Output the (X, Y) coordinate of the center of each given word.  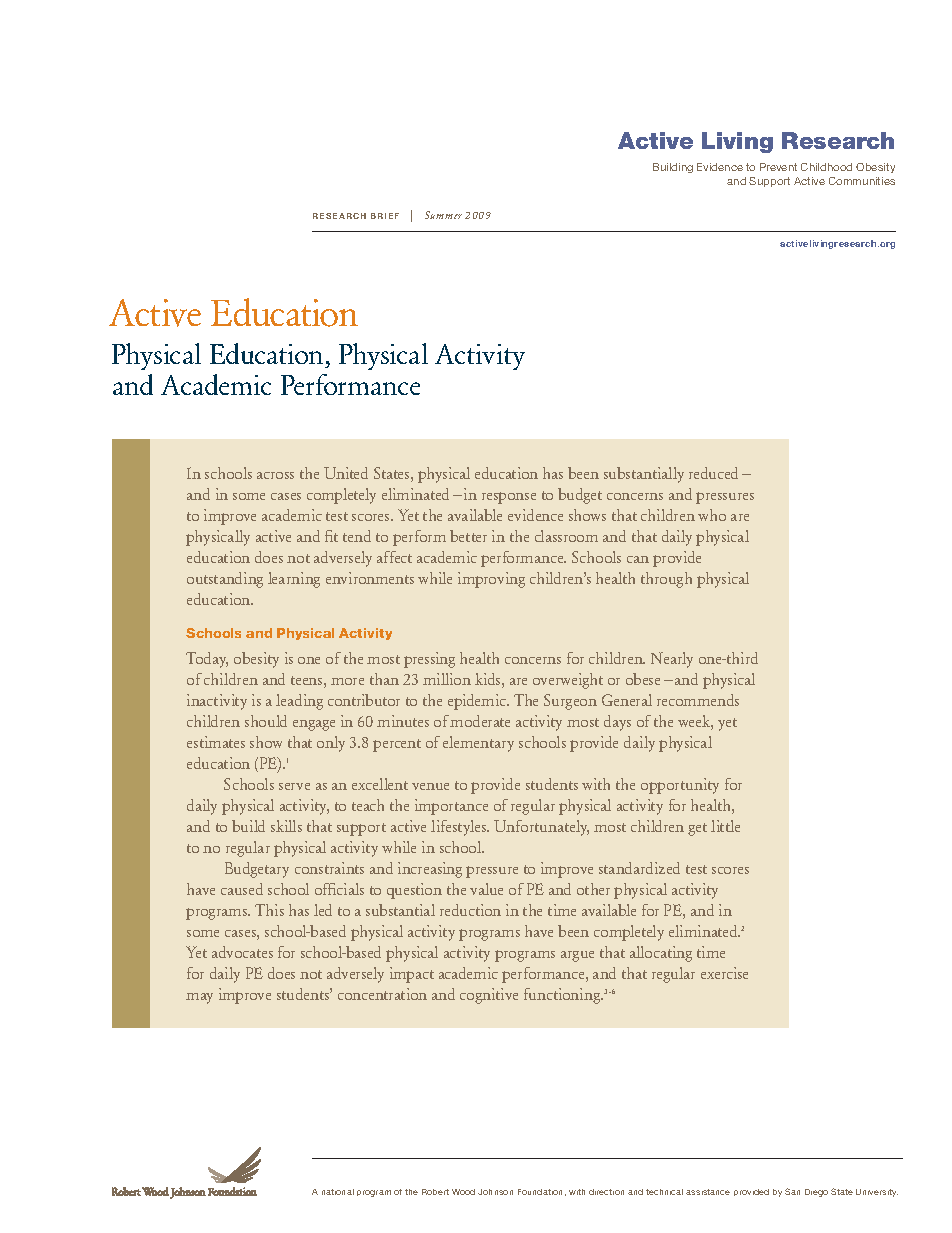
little (725, 826)
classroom (566, 536)
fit (331, 536)
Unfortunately (541, 828)
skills (286, 826)
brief (385, 216)
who (712, 515)
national (338, 1192)
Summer (443, 215)
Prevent (778, 167)
